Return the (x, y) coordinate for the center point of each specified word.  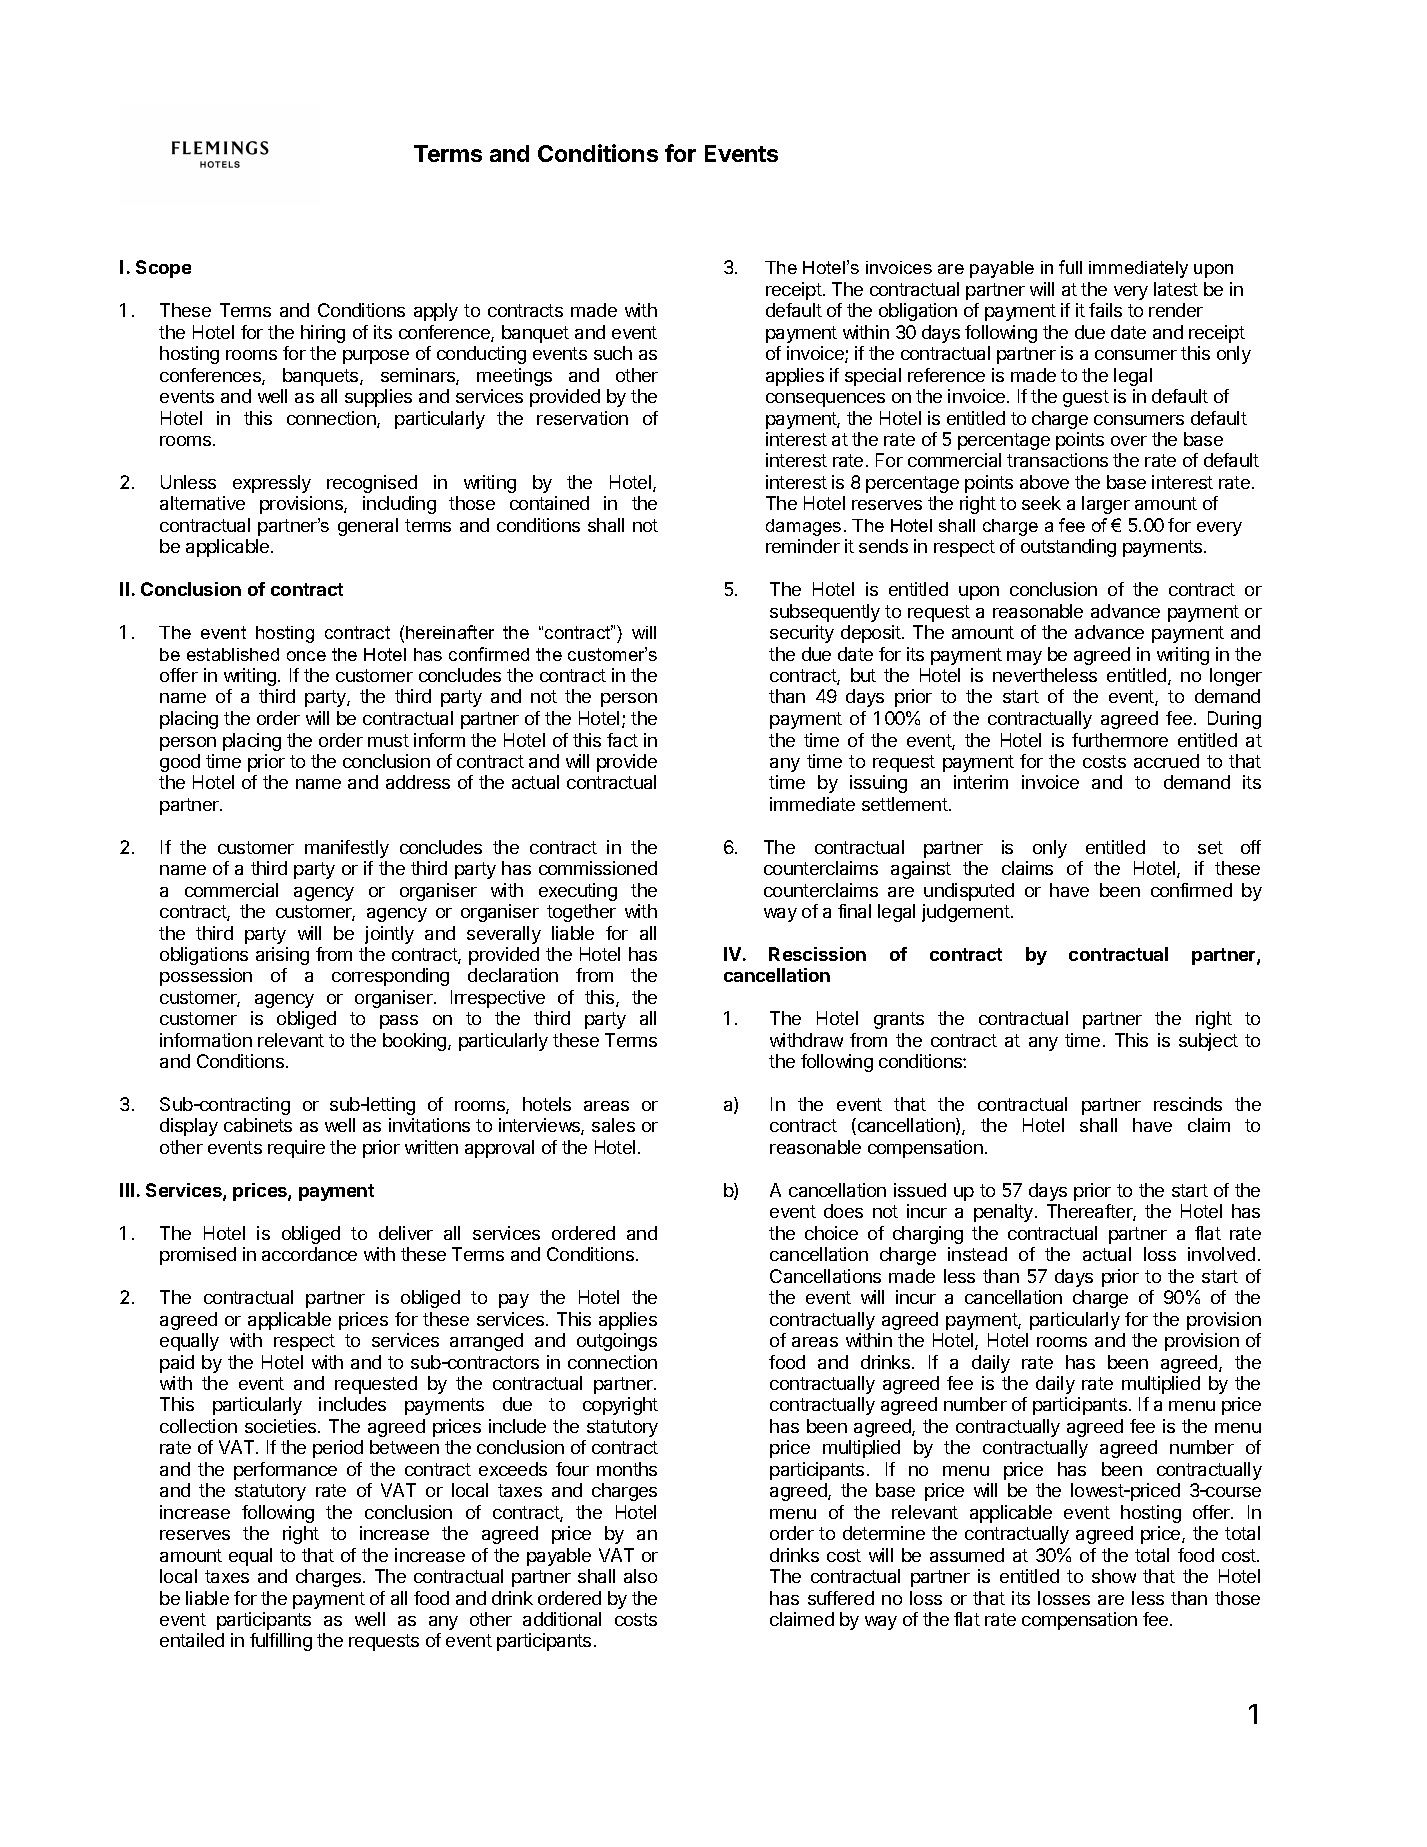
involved (1221, 1254)
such (613, 353)
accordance (309, 1254)
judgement (966, 913)
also (640, 1576)
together (581, 913)
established (233, 654)
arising (282, 956)
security (802, 634)
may (1024, 658)
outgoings (617, 1342)
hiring (323, 334)
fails (1105, 310)
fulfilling (281, 1642)
